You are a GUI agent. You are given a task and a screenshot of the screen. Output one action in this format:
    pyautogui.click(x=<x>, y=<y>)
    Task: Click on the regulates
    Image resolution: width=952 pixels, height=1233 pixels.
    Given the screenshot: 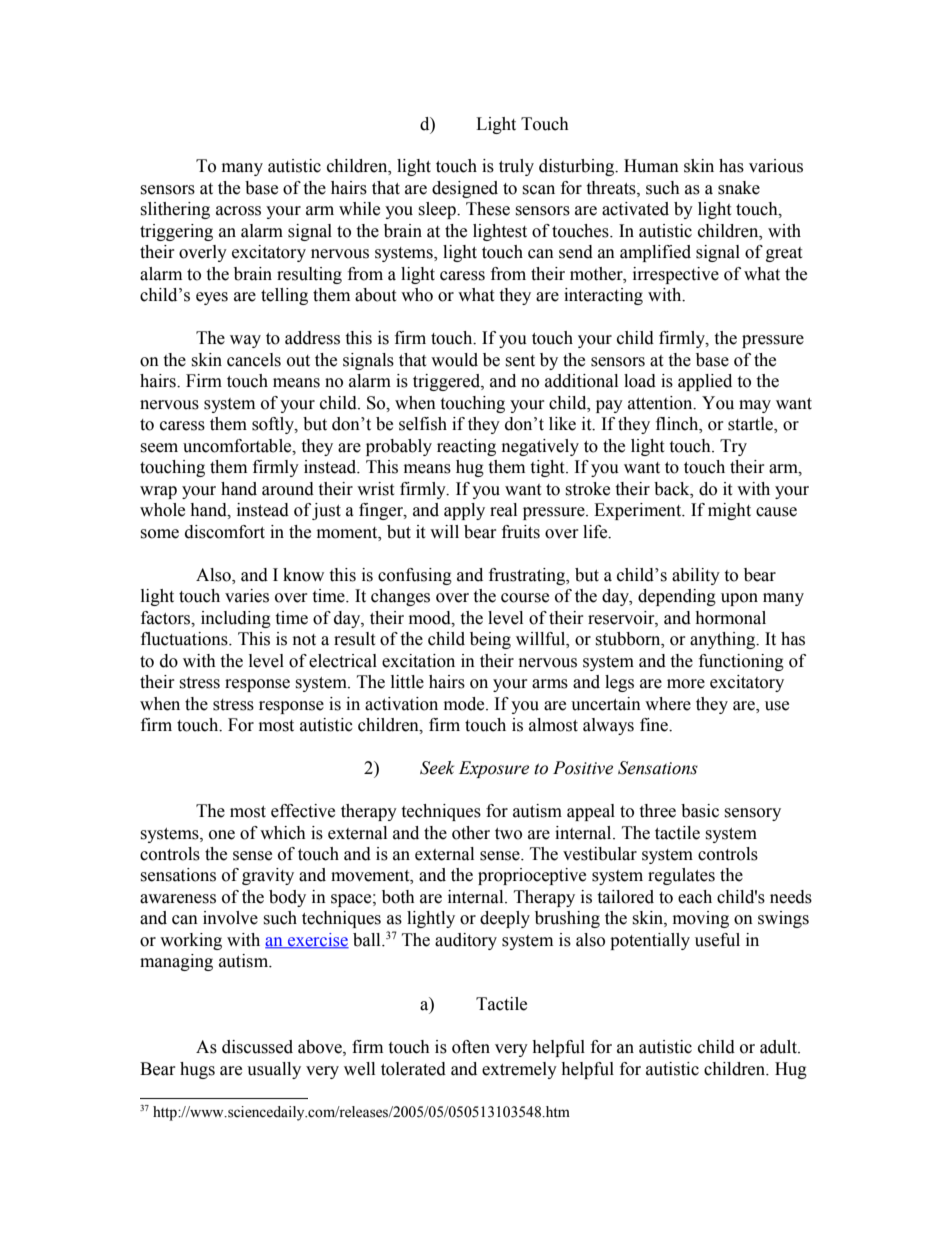 What is the action you would take?
    pyautogui.click(x=681, y=876)
